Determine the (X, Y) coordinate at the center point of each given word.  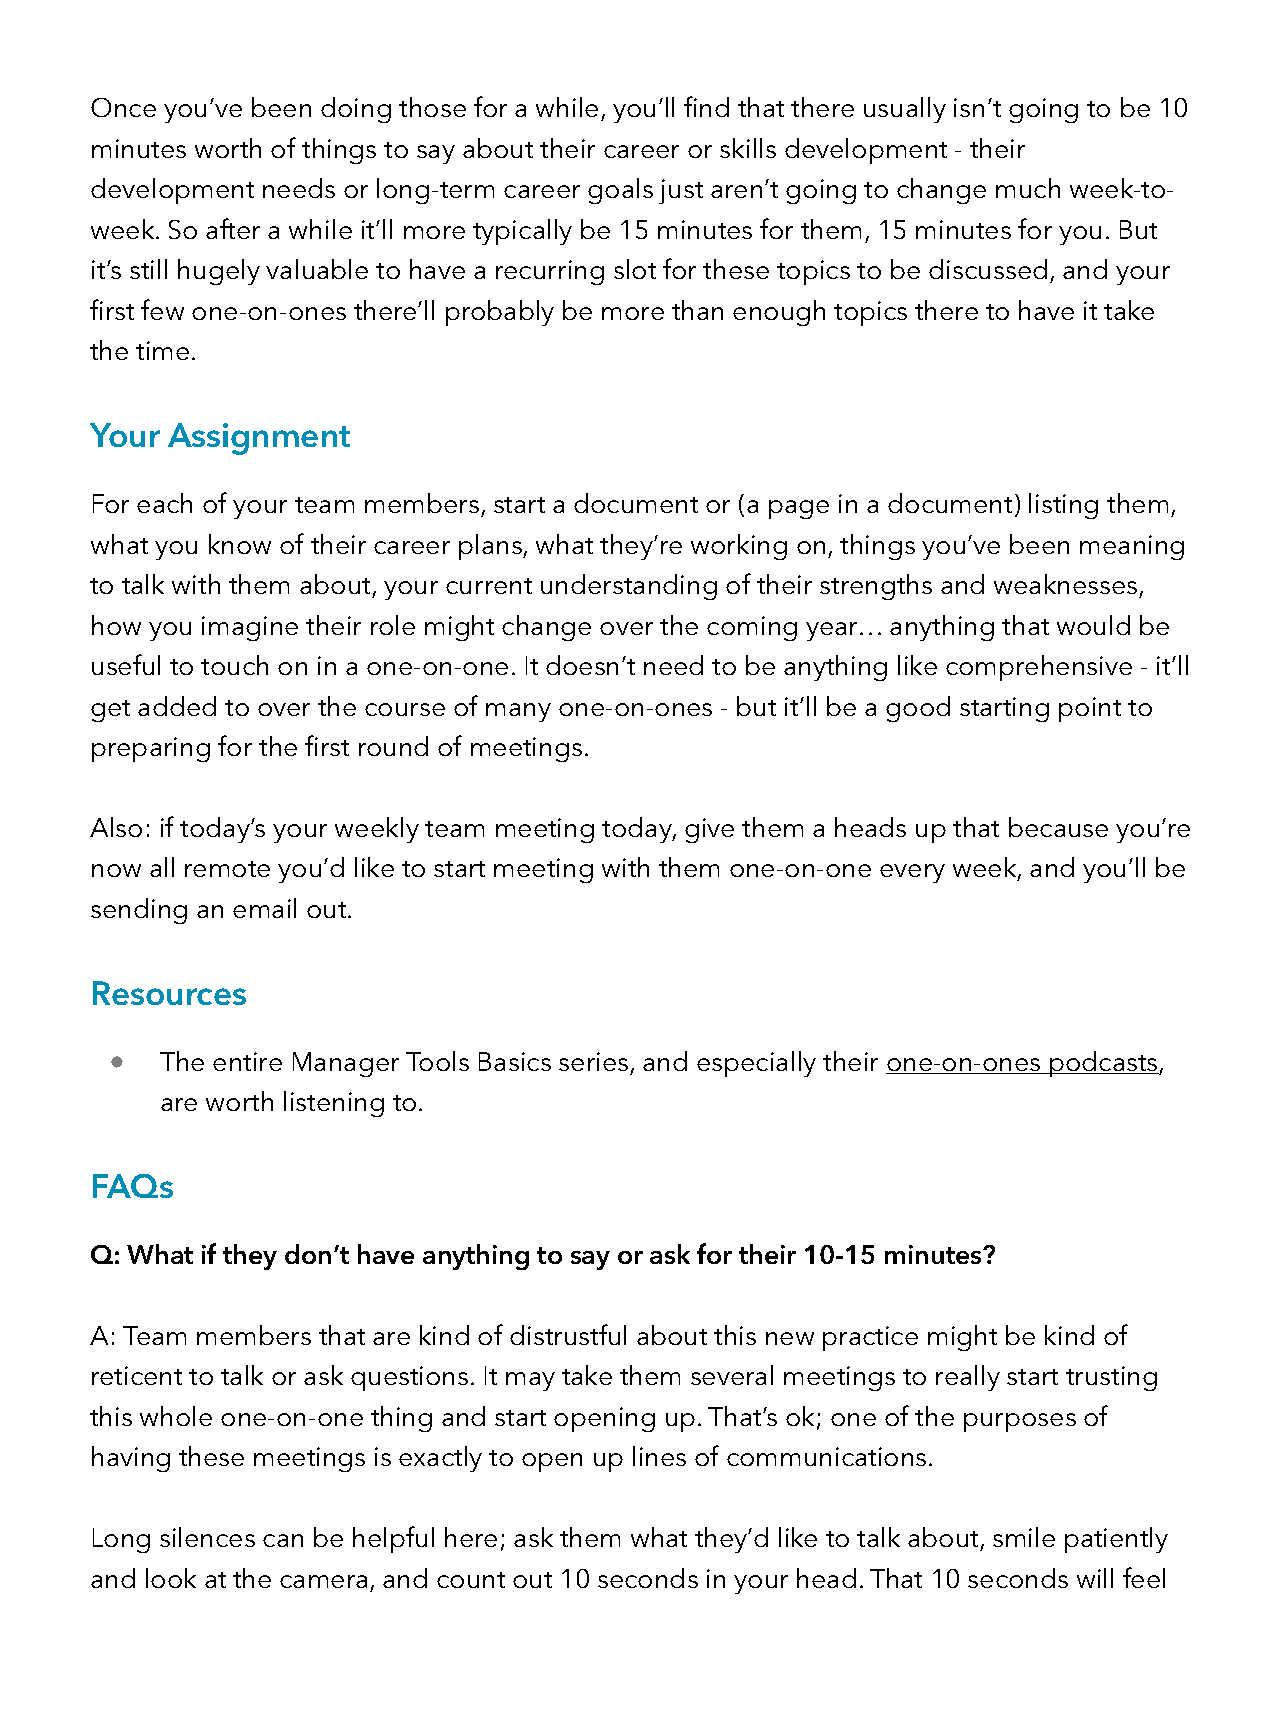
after (233, 228)
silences (207, 1537)
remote (227, 869)
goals (620, 191)
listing (1063, 506)
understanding (629, 587)
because (1058, 827)
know (240, 544)
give (709, 830)
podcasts (1104, 1064)
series (593, 1061)
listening (334, 1104)
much (1028, 188)
